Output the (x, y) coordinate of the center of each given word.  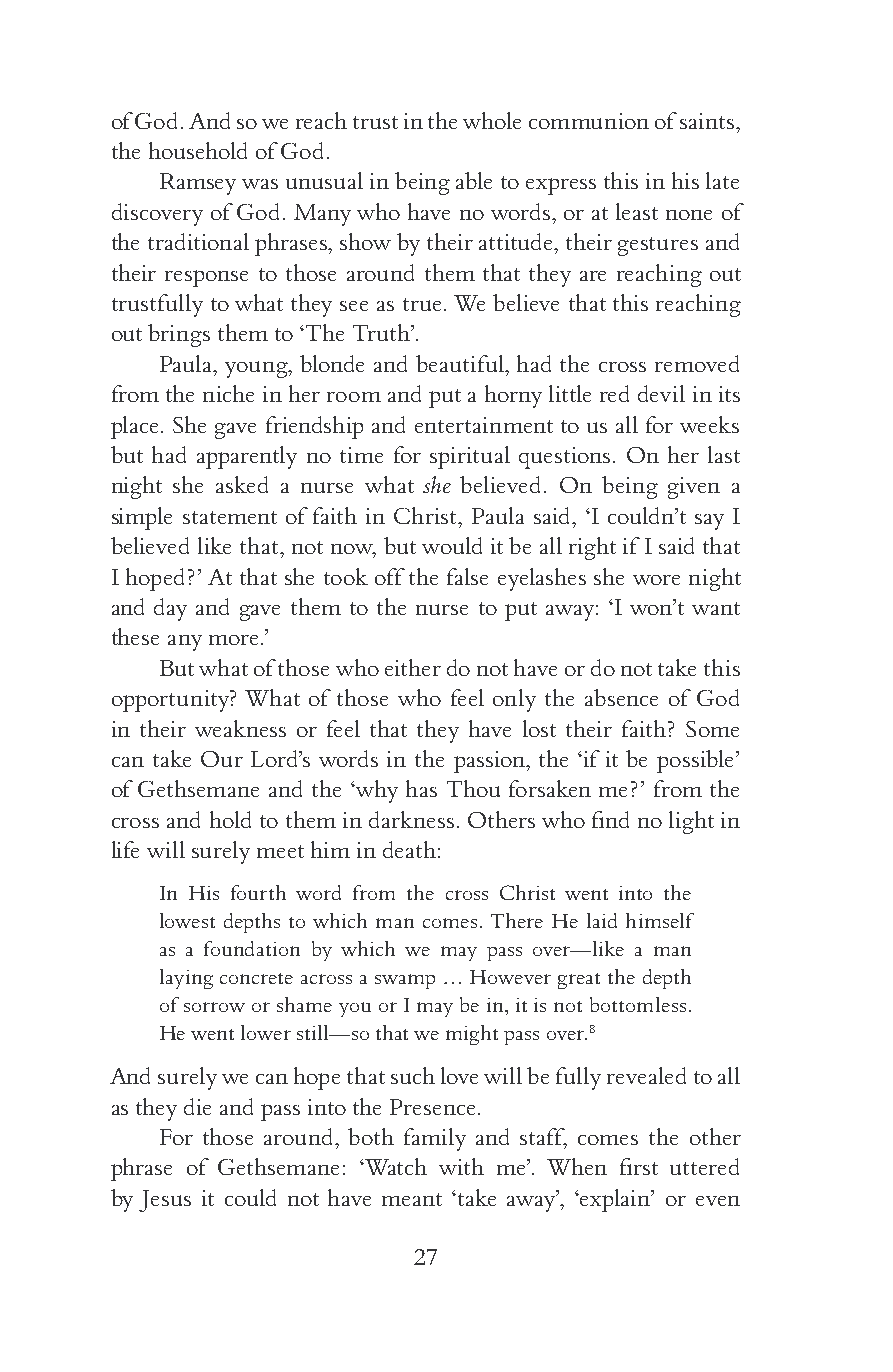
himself (660, 920)
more (233, 640)
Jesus (165, 1201)
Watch (395, 1166)
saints (707, 121)
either (413, 667)
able (474, 180)
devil (661, 393)
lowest (187, 920)
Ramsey (198, 184)
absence (621, 697)
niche (228, 393)
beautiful (461, 363)
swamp (405, 981)
